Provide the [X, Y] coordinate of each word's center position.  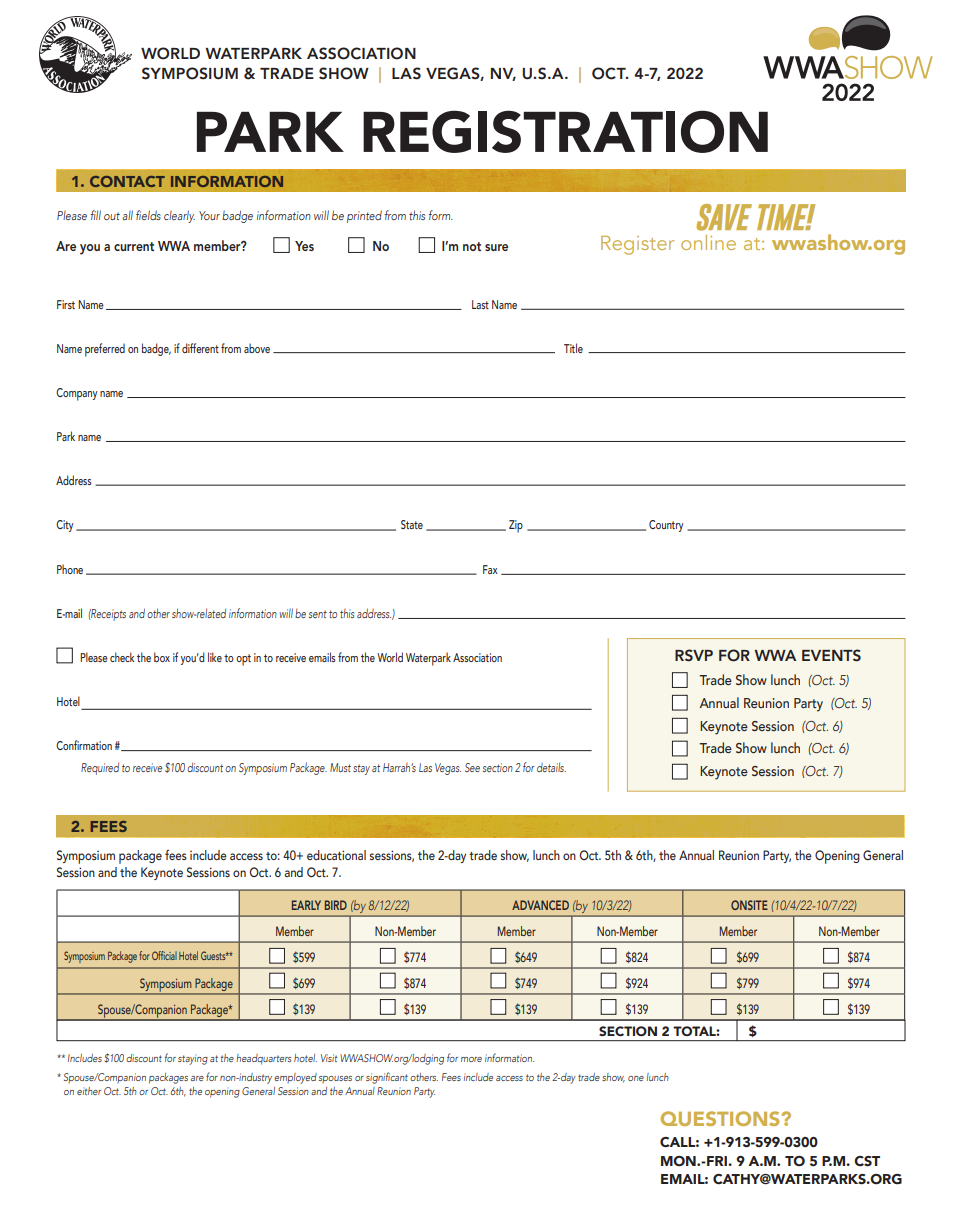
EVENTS [831, 655]
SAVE [724, 217]
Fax [490, 569]
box [162, 657]
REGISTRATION [565, 131]
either [89, 1091]
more [471, 1059]
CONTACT [127, 181]
